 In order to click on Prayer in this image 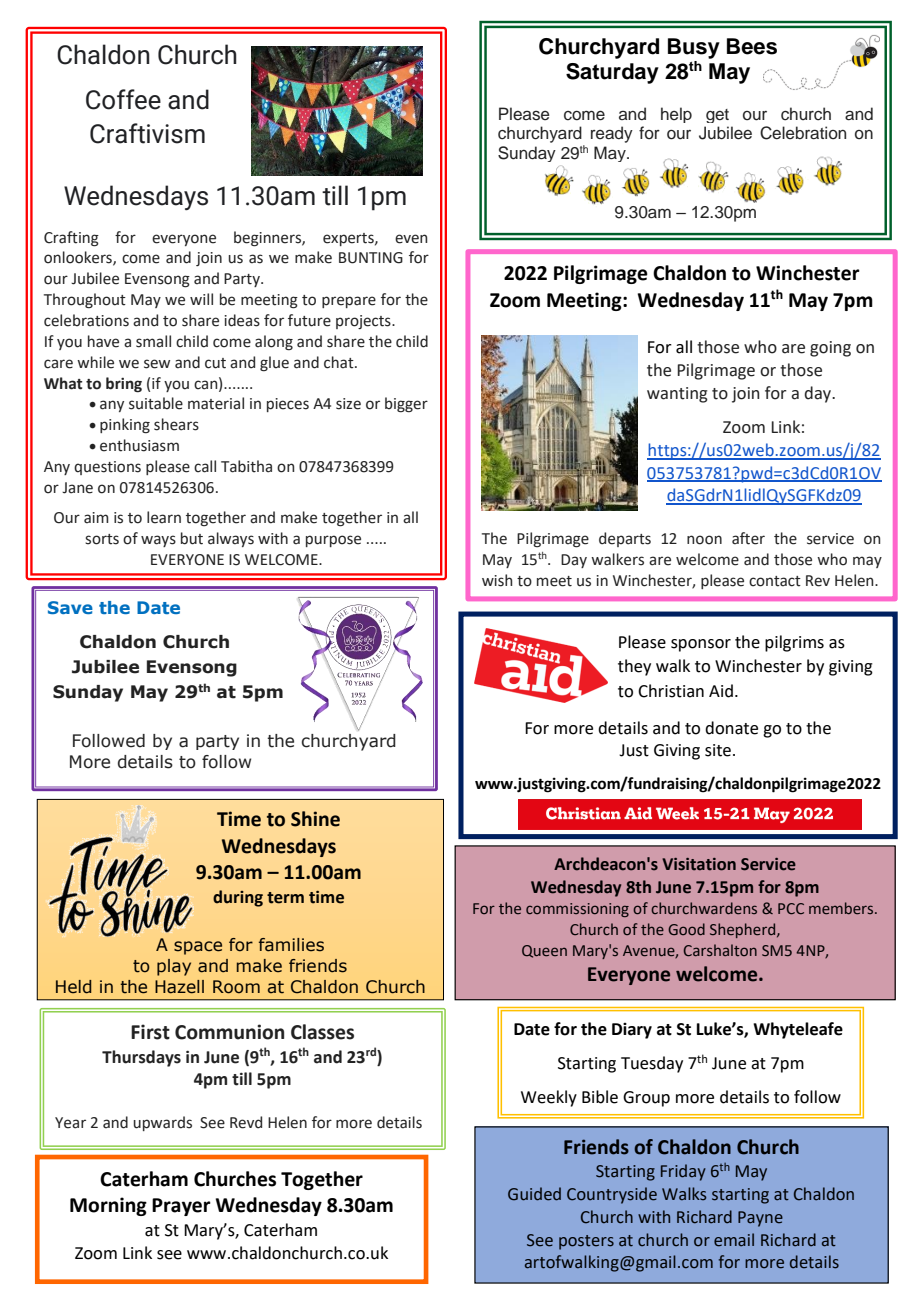, I will do `click(181, 1207)`.
